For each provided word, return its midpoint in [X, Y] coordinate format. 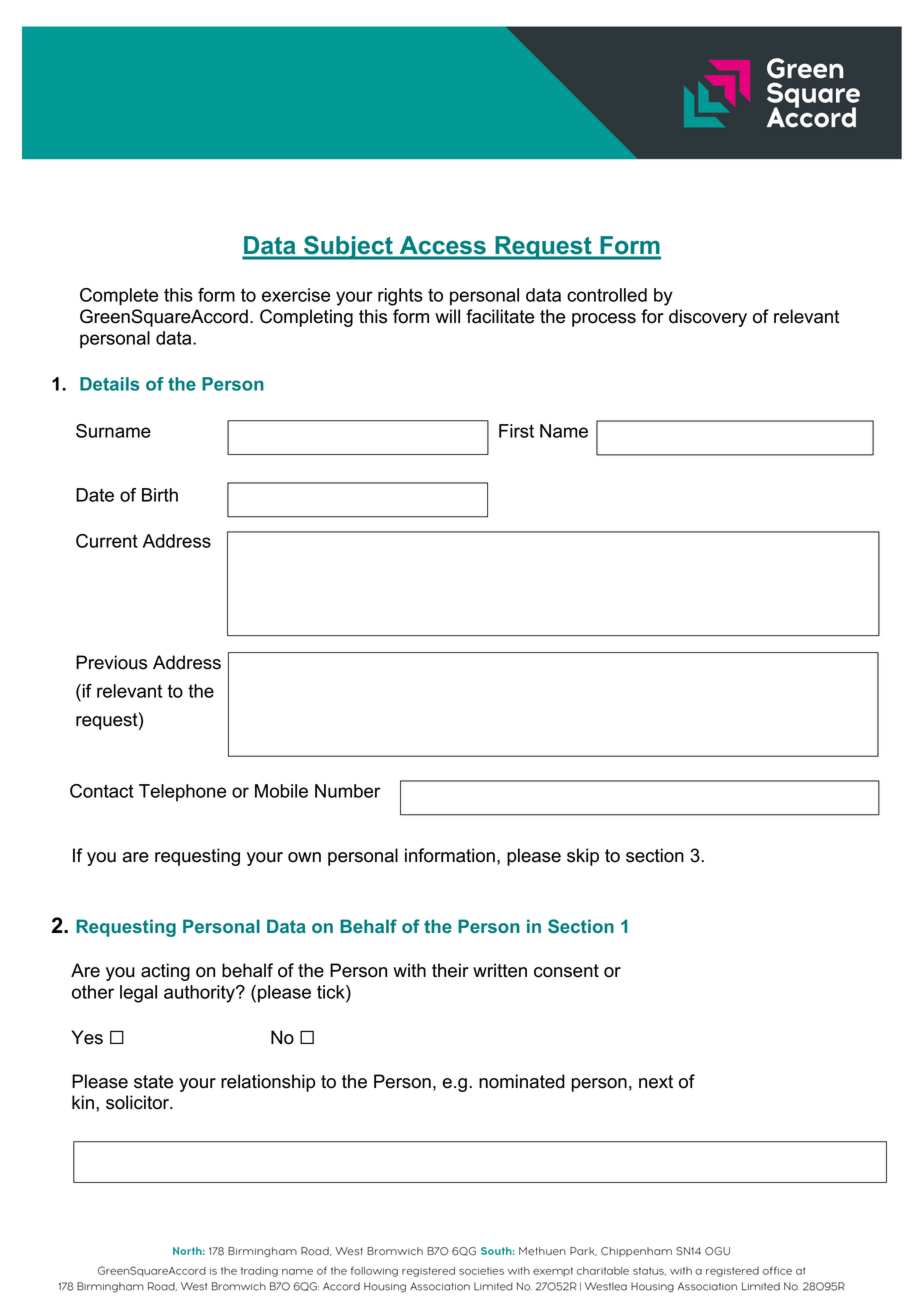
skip [583, 857]
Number [348, 791]
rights [400, 297]
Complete [119, 297]
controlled [607, 295]
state [153, 1082]
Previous [111, 662]
